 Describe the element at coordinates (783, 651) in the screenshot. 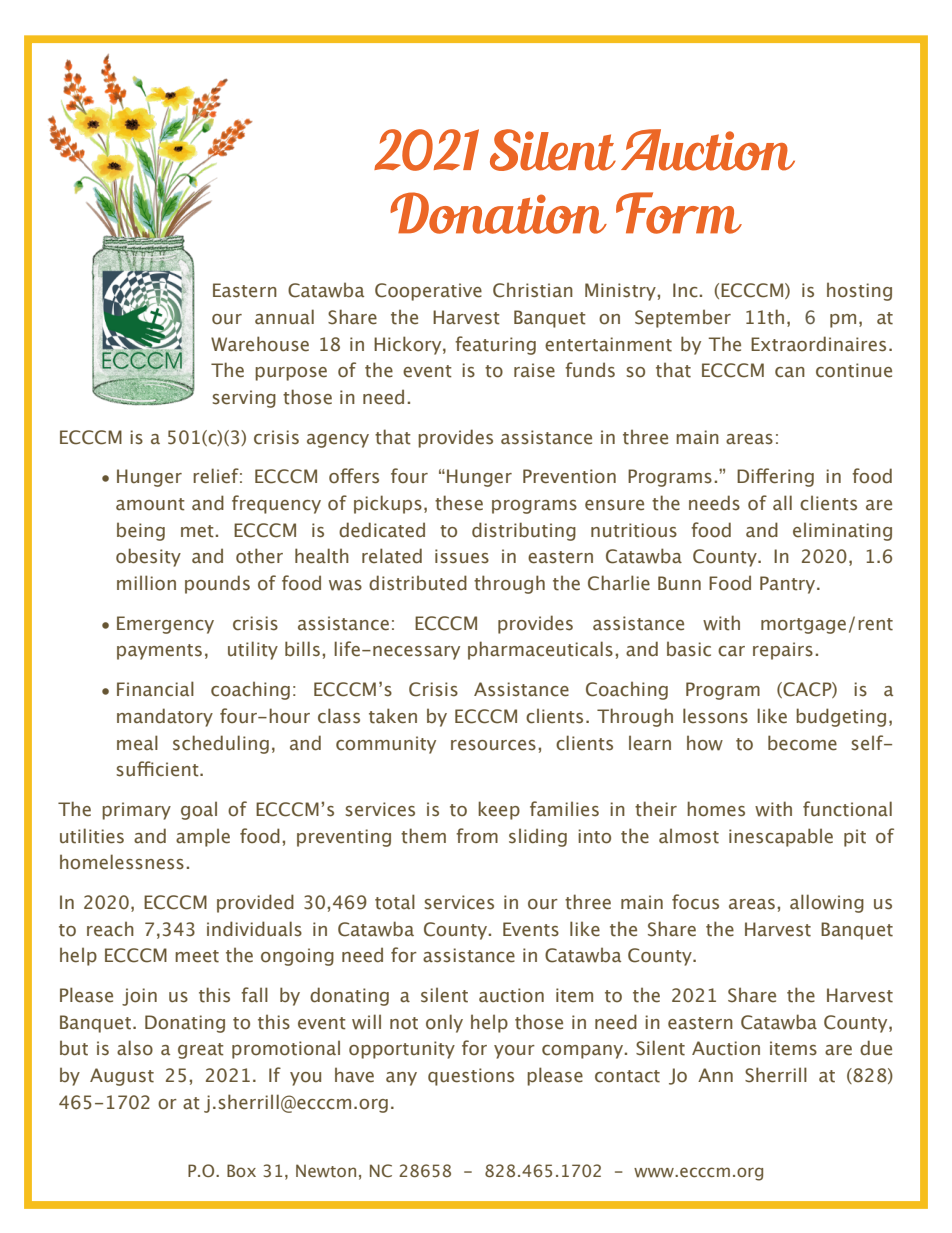

I see `repairs` at that location.
